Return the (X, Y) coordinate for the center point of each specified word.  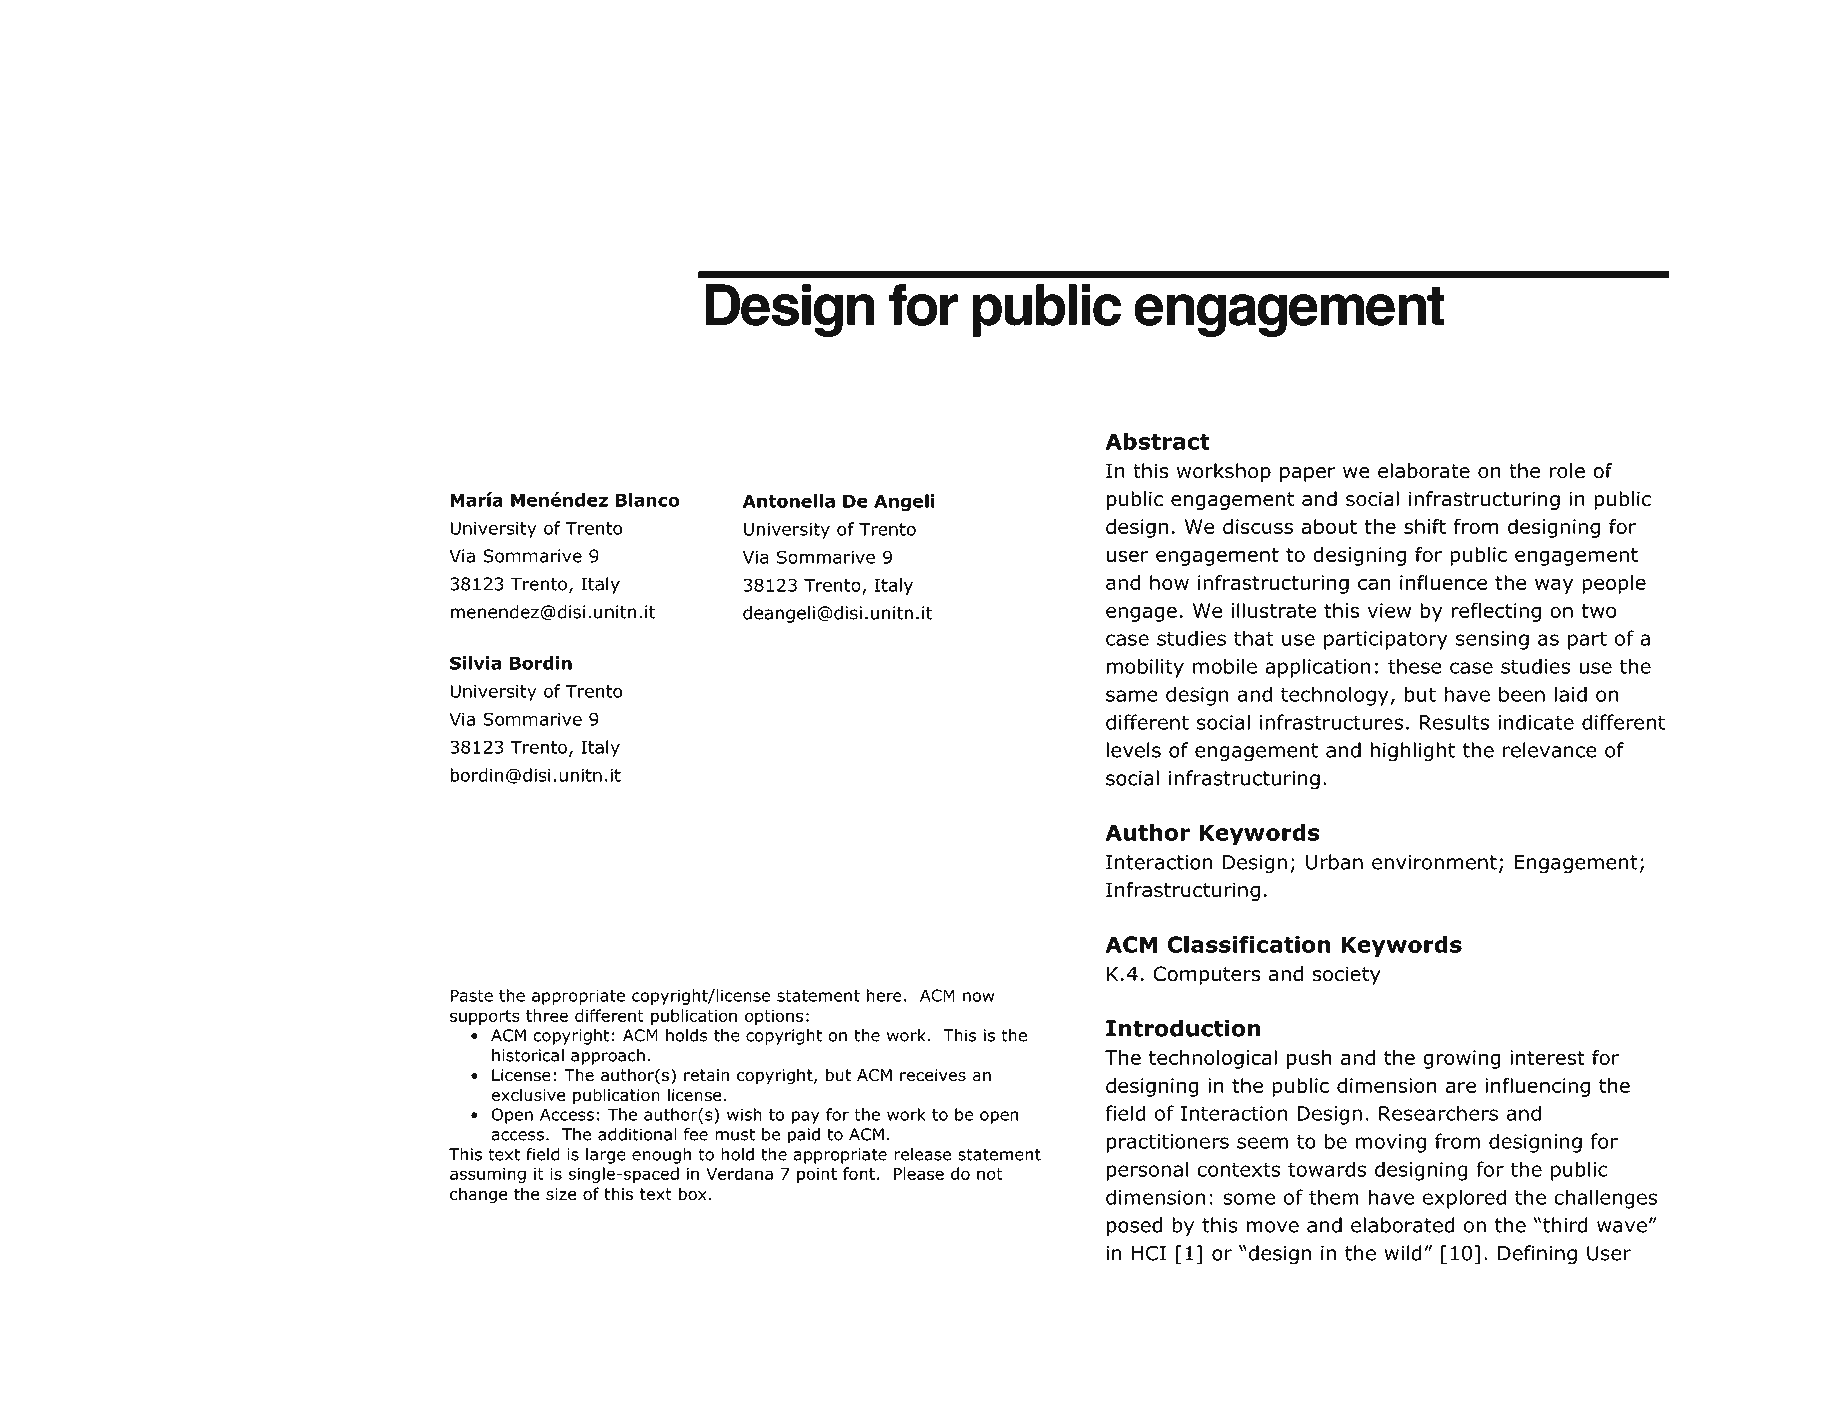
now (978, 997)
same (1132, 696)
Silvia (475, 663)
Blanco (648, 500)
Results (1454, 722)
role (1567, 471)
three (547, 1015)
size (561, 1194)
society (1346, 975)
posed (1134, 1227)
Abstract (1157, 441)
